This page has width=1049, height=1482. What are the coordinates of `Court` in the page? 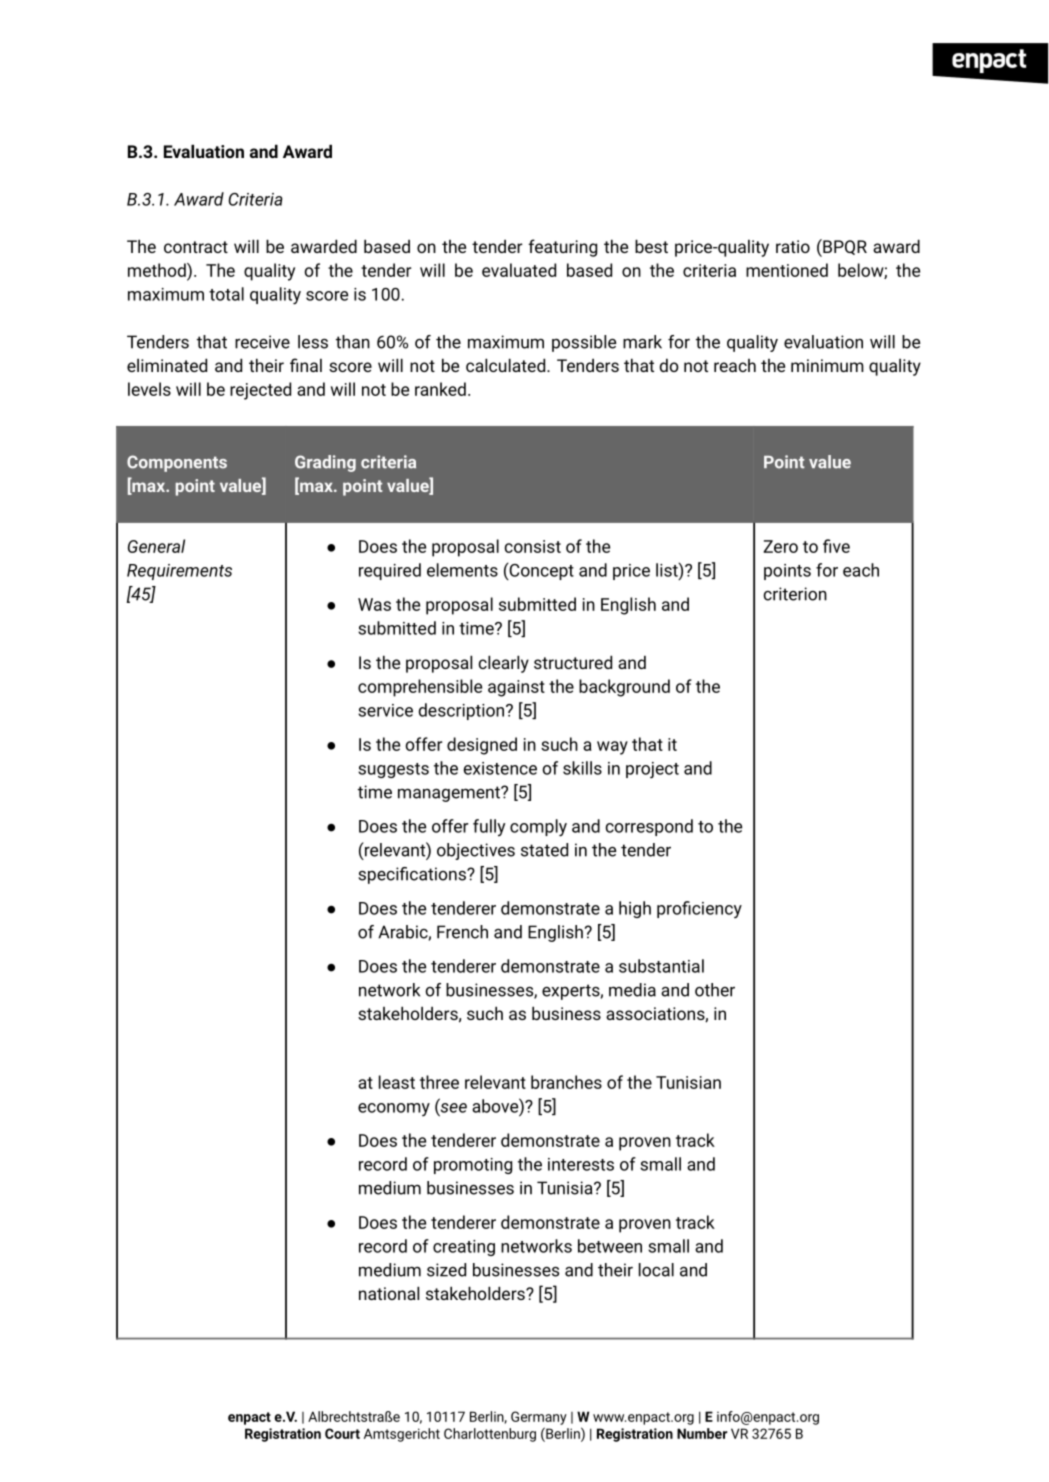 It's located at (342, 1433).
